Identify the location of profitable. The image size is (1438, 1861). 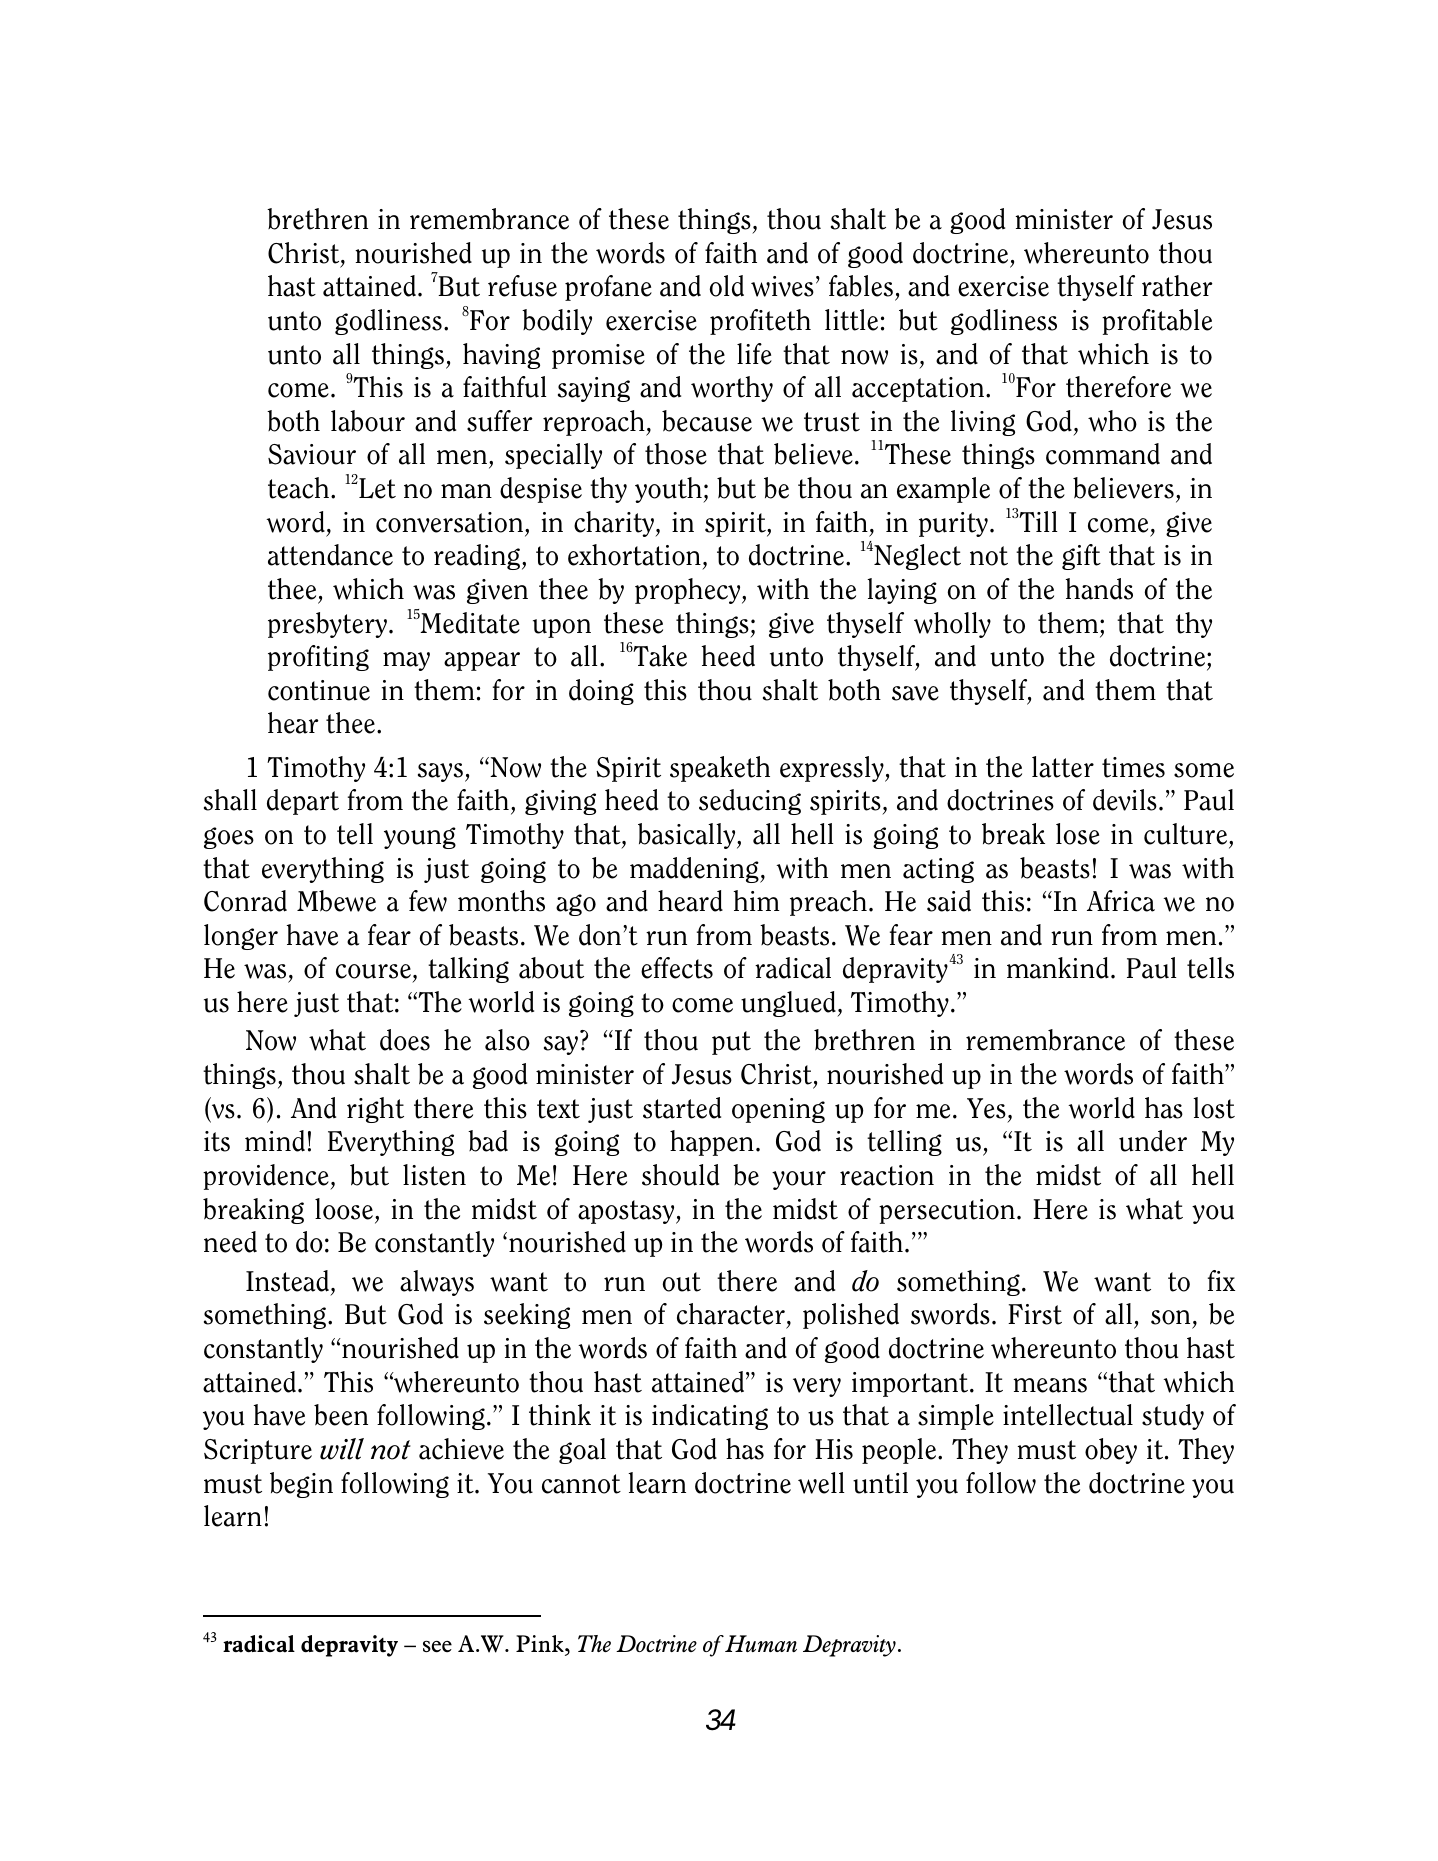
(1157, 322).
